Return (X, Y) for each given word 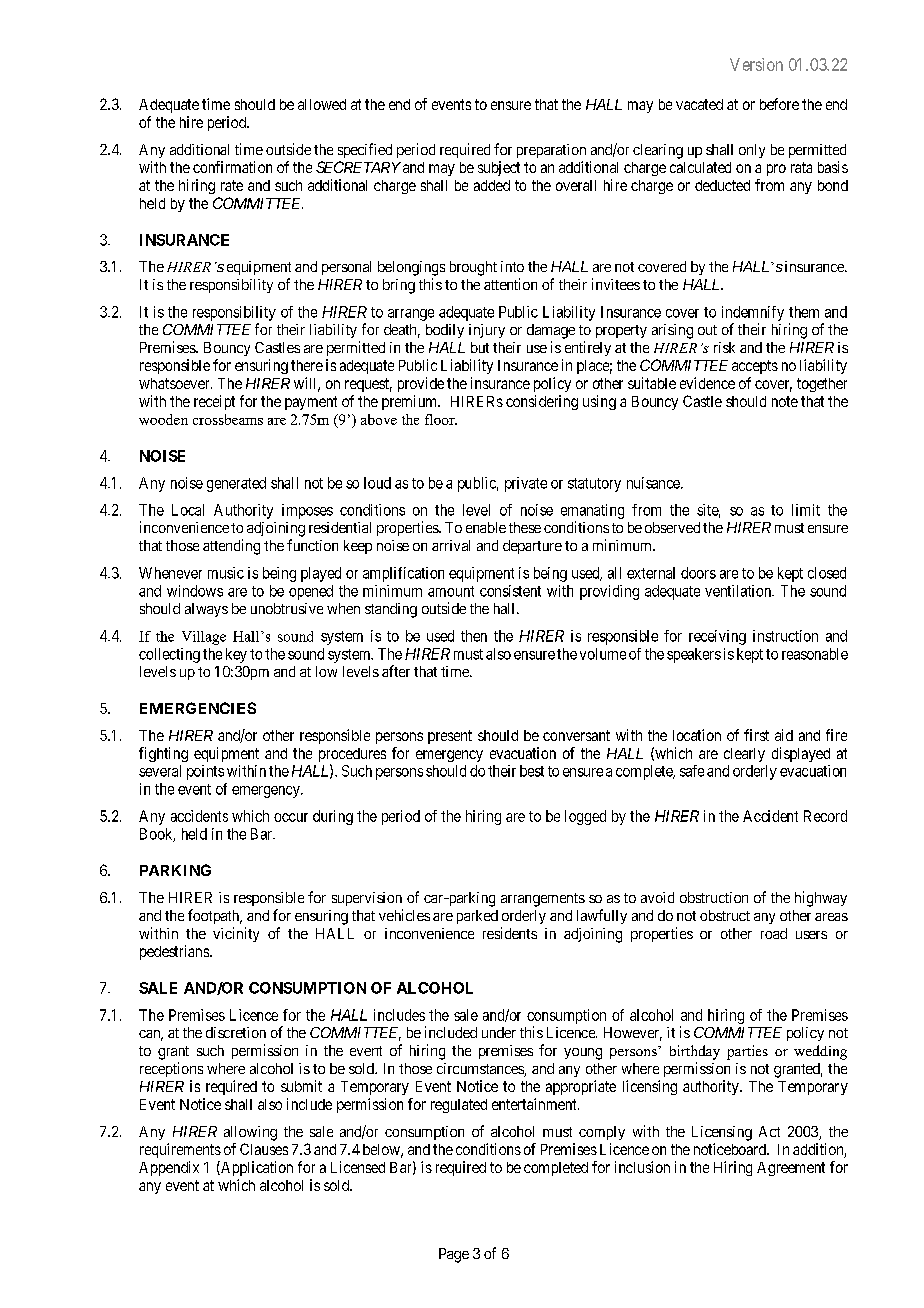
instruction (785, 636)
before (779, 104)
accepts (755, 367)
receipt (214, 402)
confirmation (232, 167)
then (474, 636)
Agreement (791, 1169)
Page (454, 1255)
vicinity (236, 934)
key (236, 655)
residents (510, 933)
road (774, 933)
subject (499, 168)
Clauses (264, 1149)
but (480, 347)
